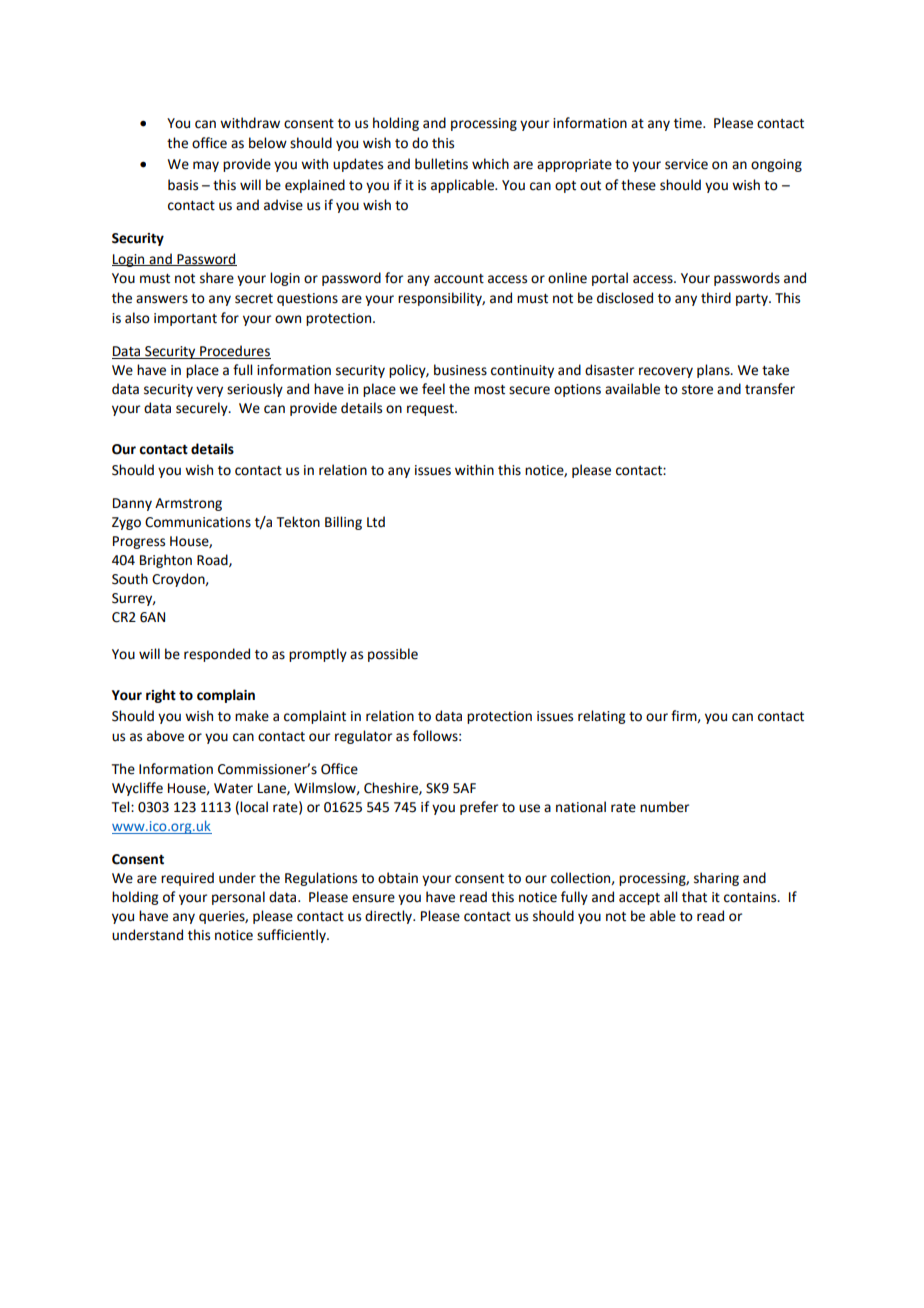 The height and width of the screenshot is (1308, 924). Describe the element at coordinates (686, 164) in the screenshot. I see `service` at that location.
